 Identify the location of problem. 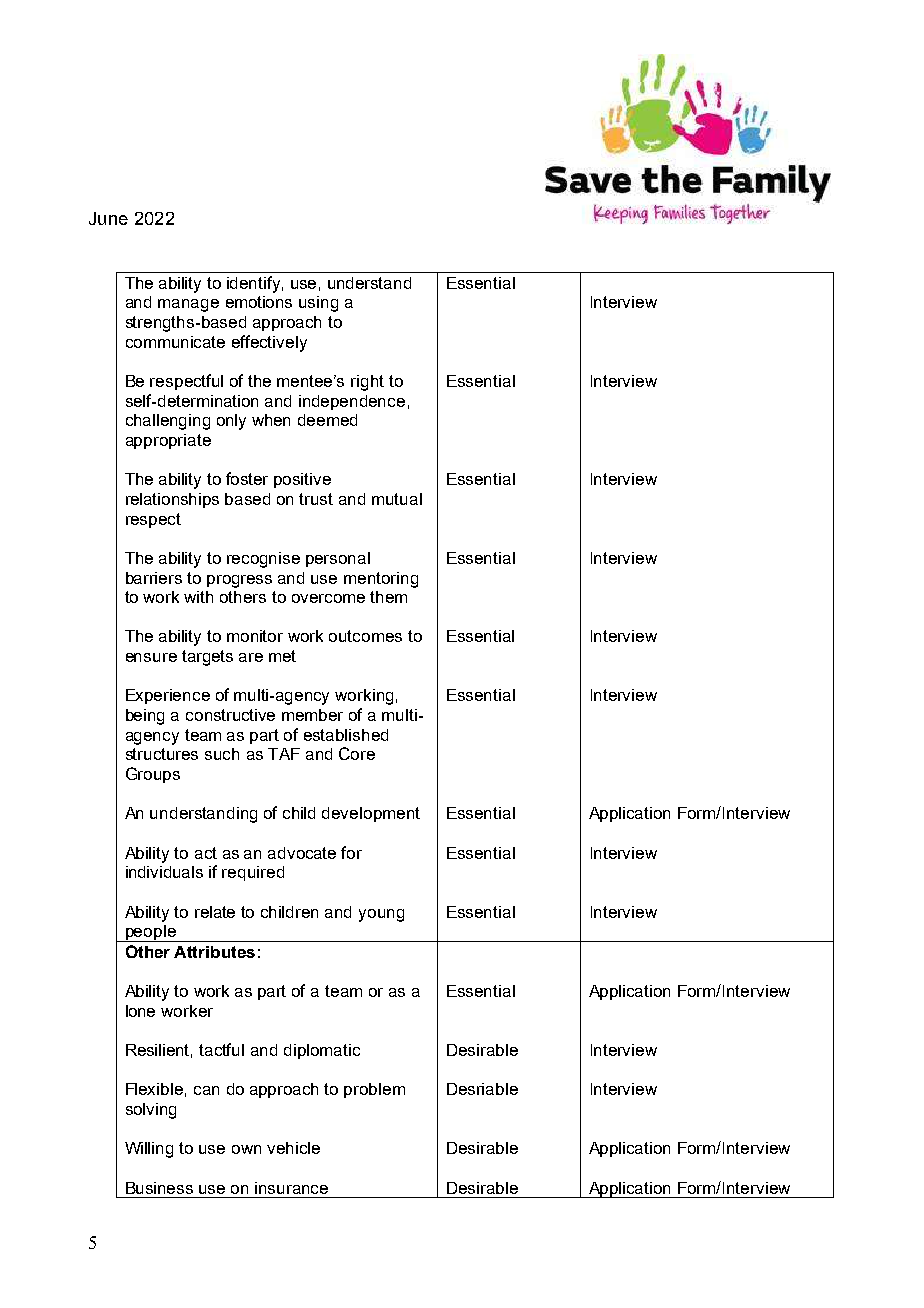
(374, 1090).
